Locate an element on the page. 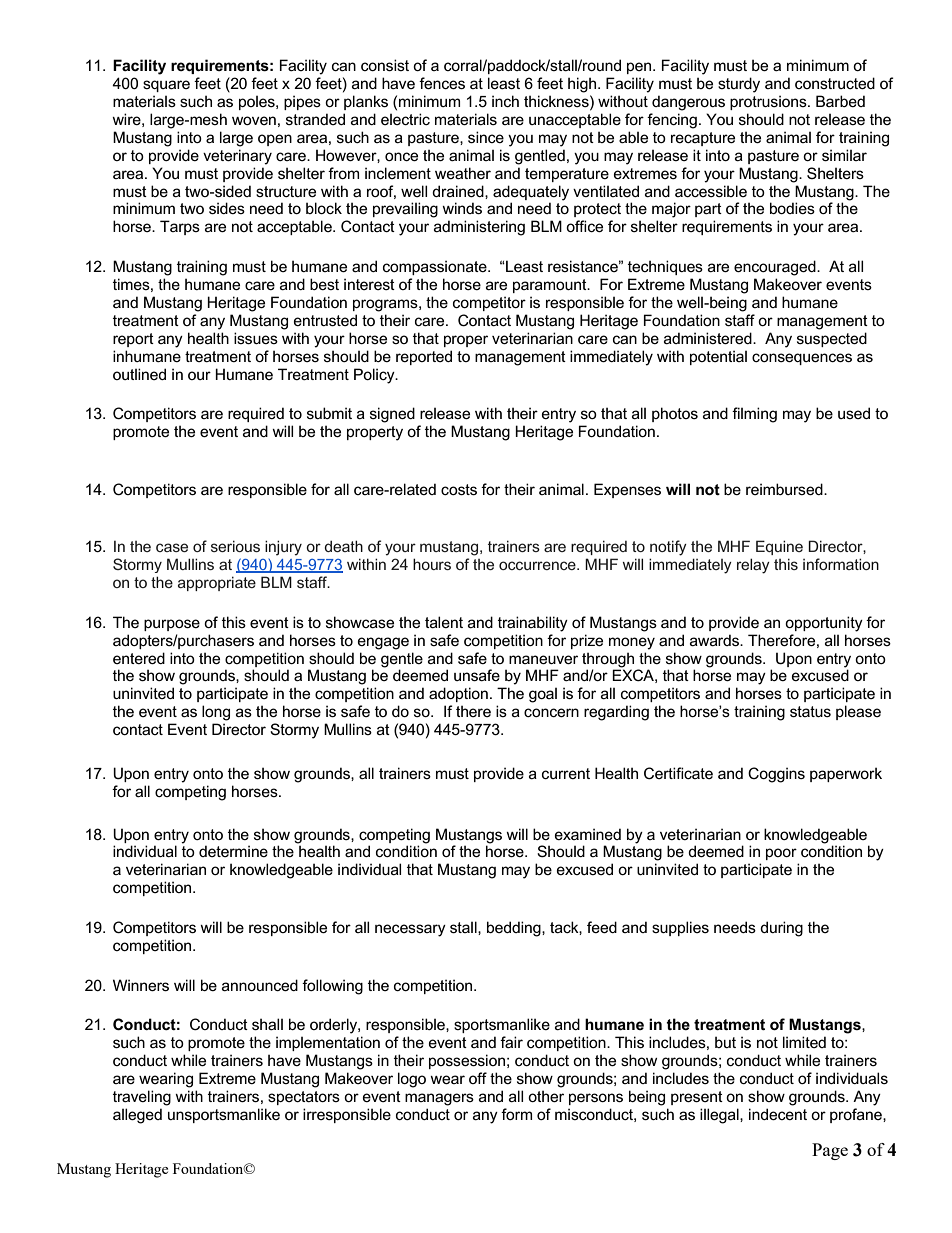  woven is located at coordinates (254, 120).
